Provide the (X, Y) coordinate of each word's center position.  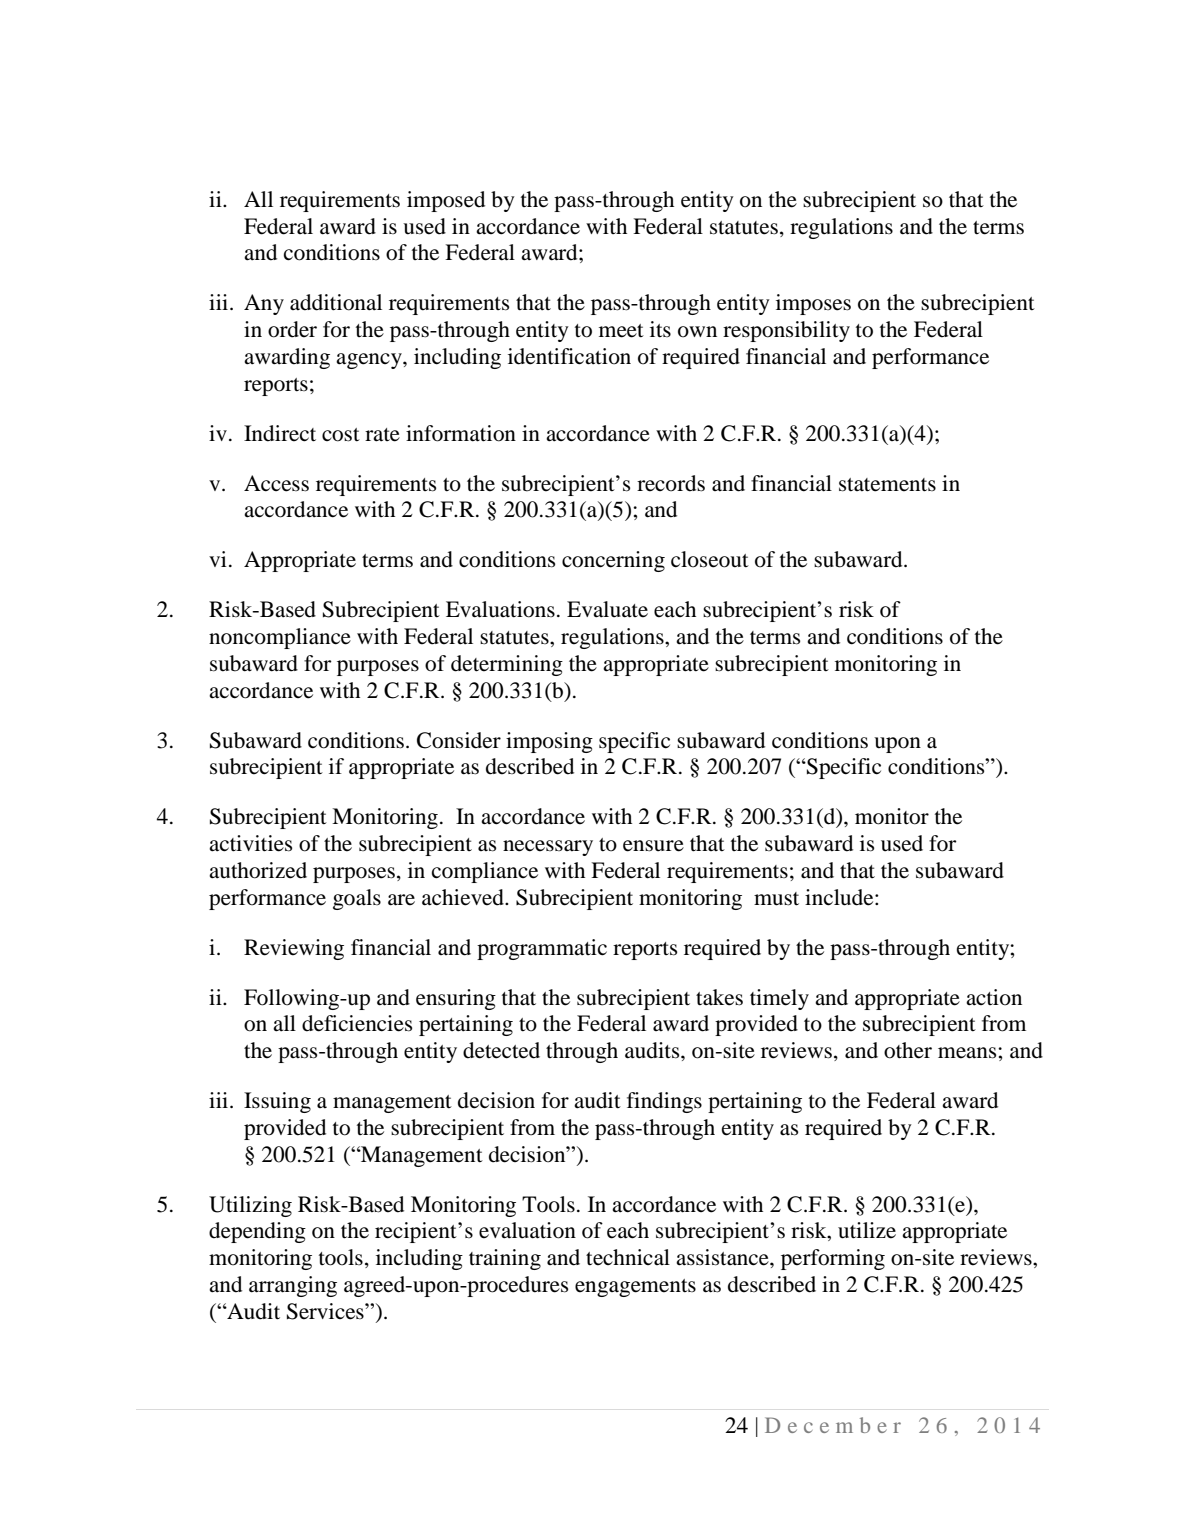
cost (341, 435)
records (671, 483)
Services (326, 1311)
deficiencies (357, 1023)
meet (621, 331)
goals (357, 899)
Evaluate (607, 609)
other (908, 1050)
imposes (813, 304)
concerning (613, 561)
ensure (653, 846)
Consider (459, 740)
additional (336, 302)
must (776, 899)
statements (887, 485)
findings (664, 1102)
